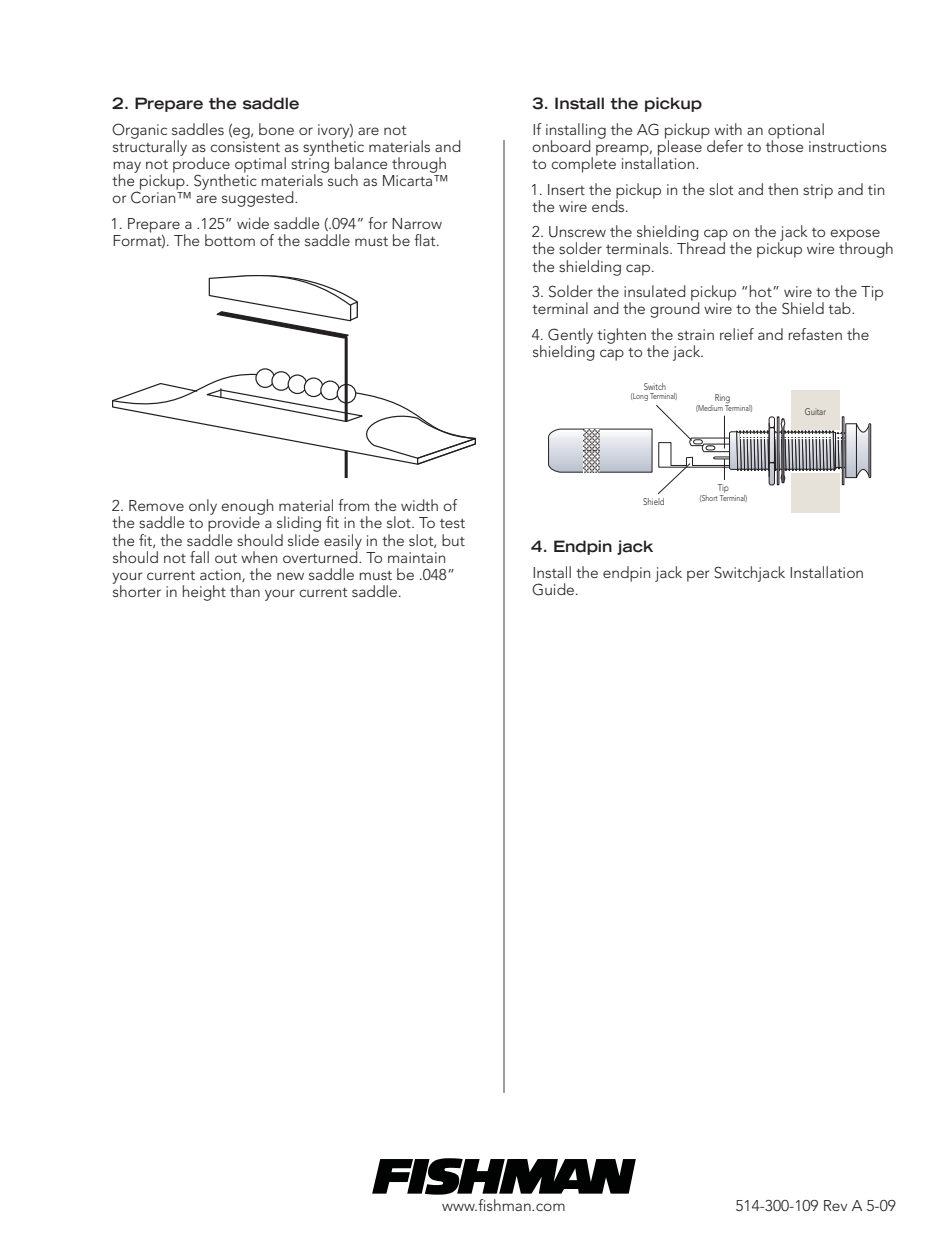 The width and height of the document is (952, 1233). Describe the element at coordinates (290, 576) in the document. I see `new` at that location.
